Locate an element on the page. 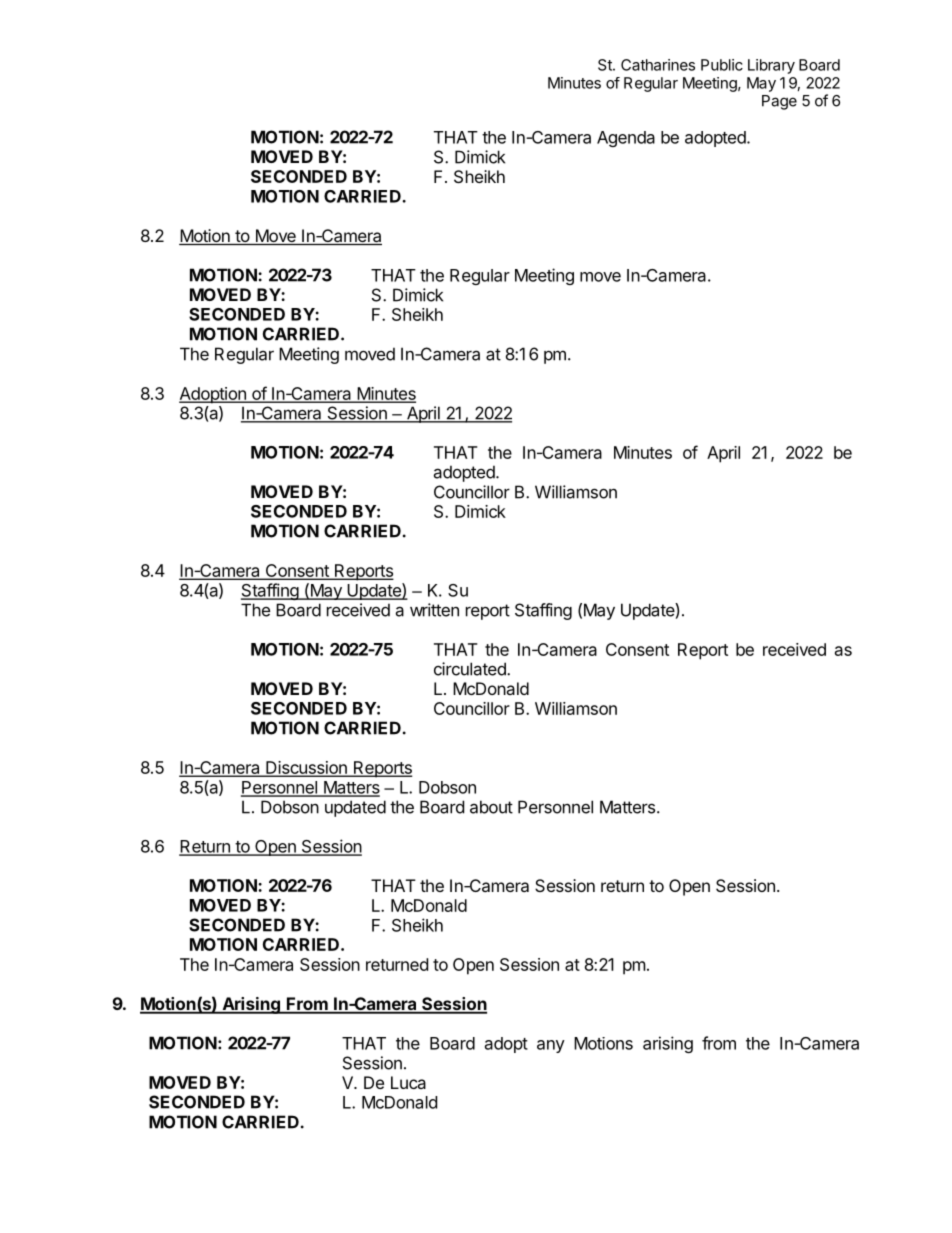 The width and height of the page is (952, 1233). written is located at coordinates (434, 610).
